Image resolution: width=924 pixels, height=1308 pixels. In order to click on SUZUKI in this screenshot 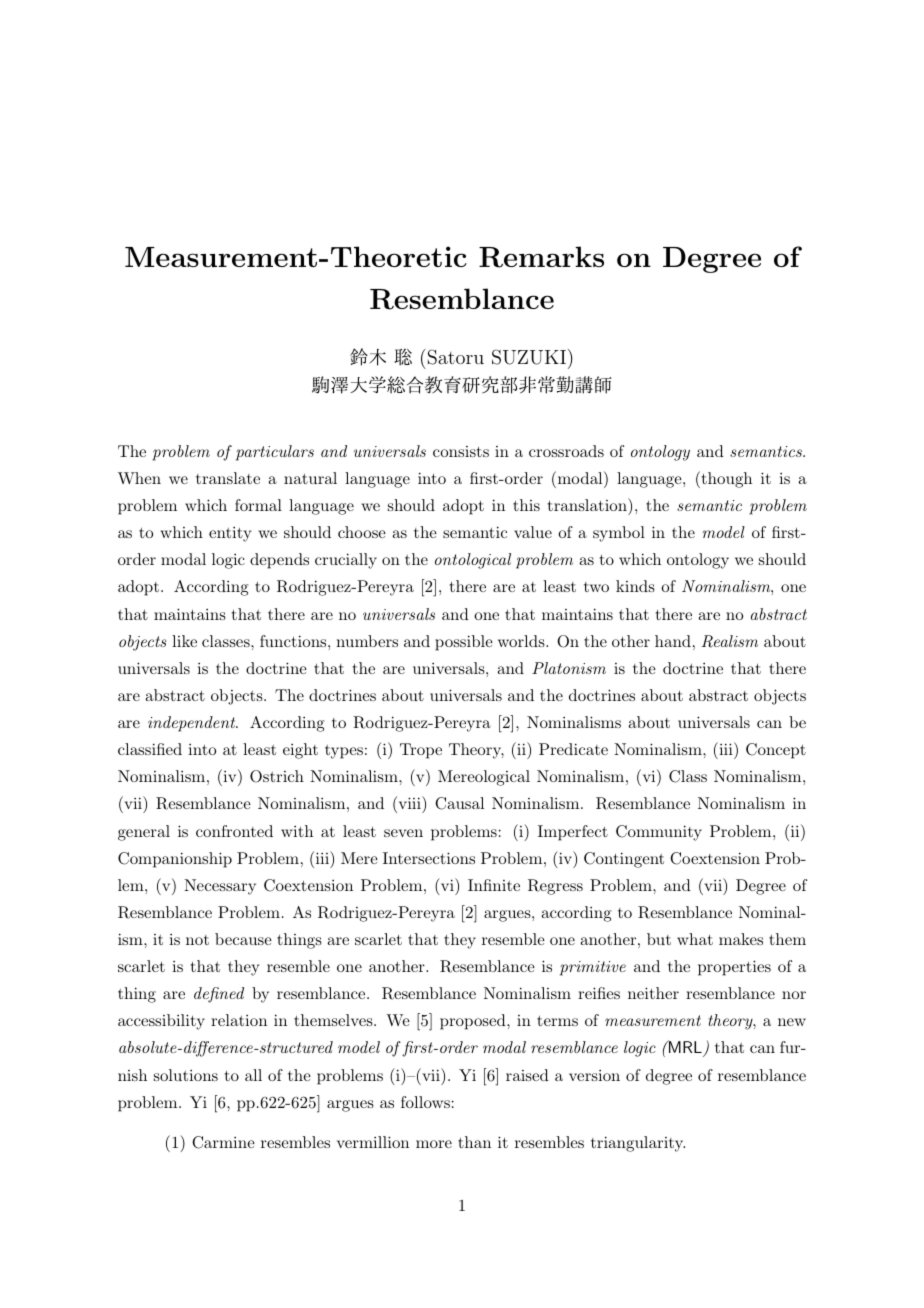, I will do `click(529, 357)`.
